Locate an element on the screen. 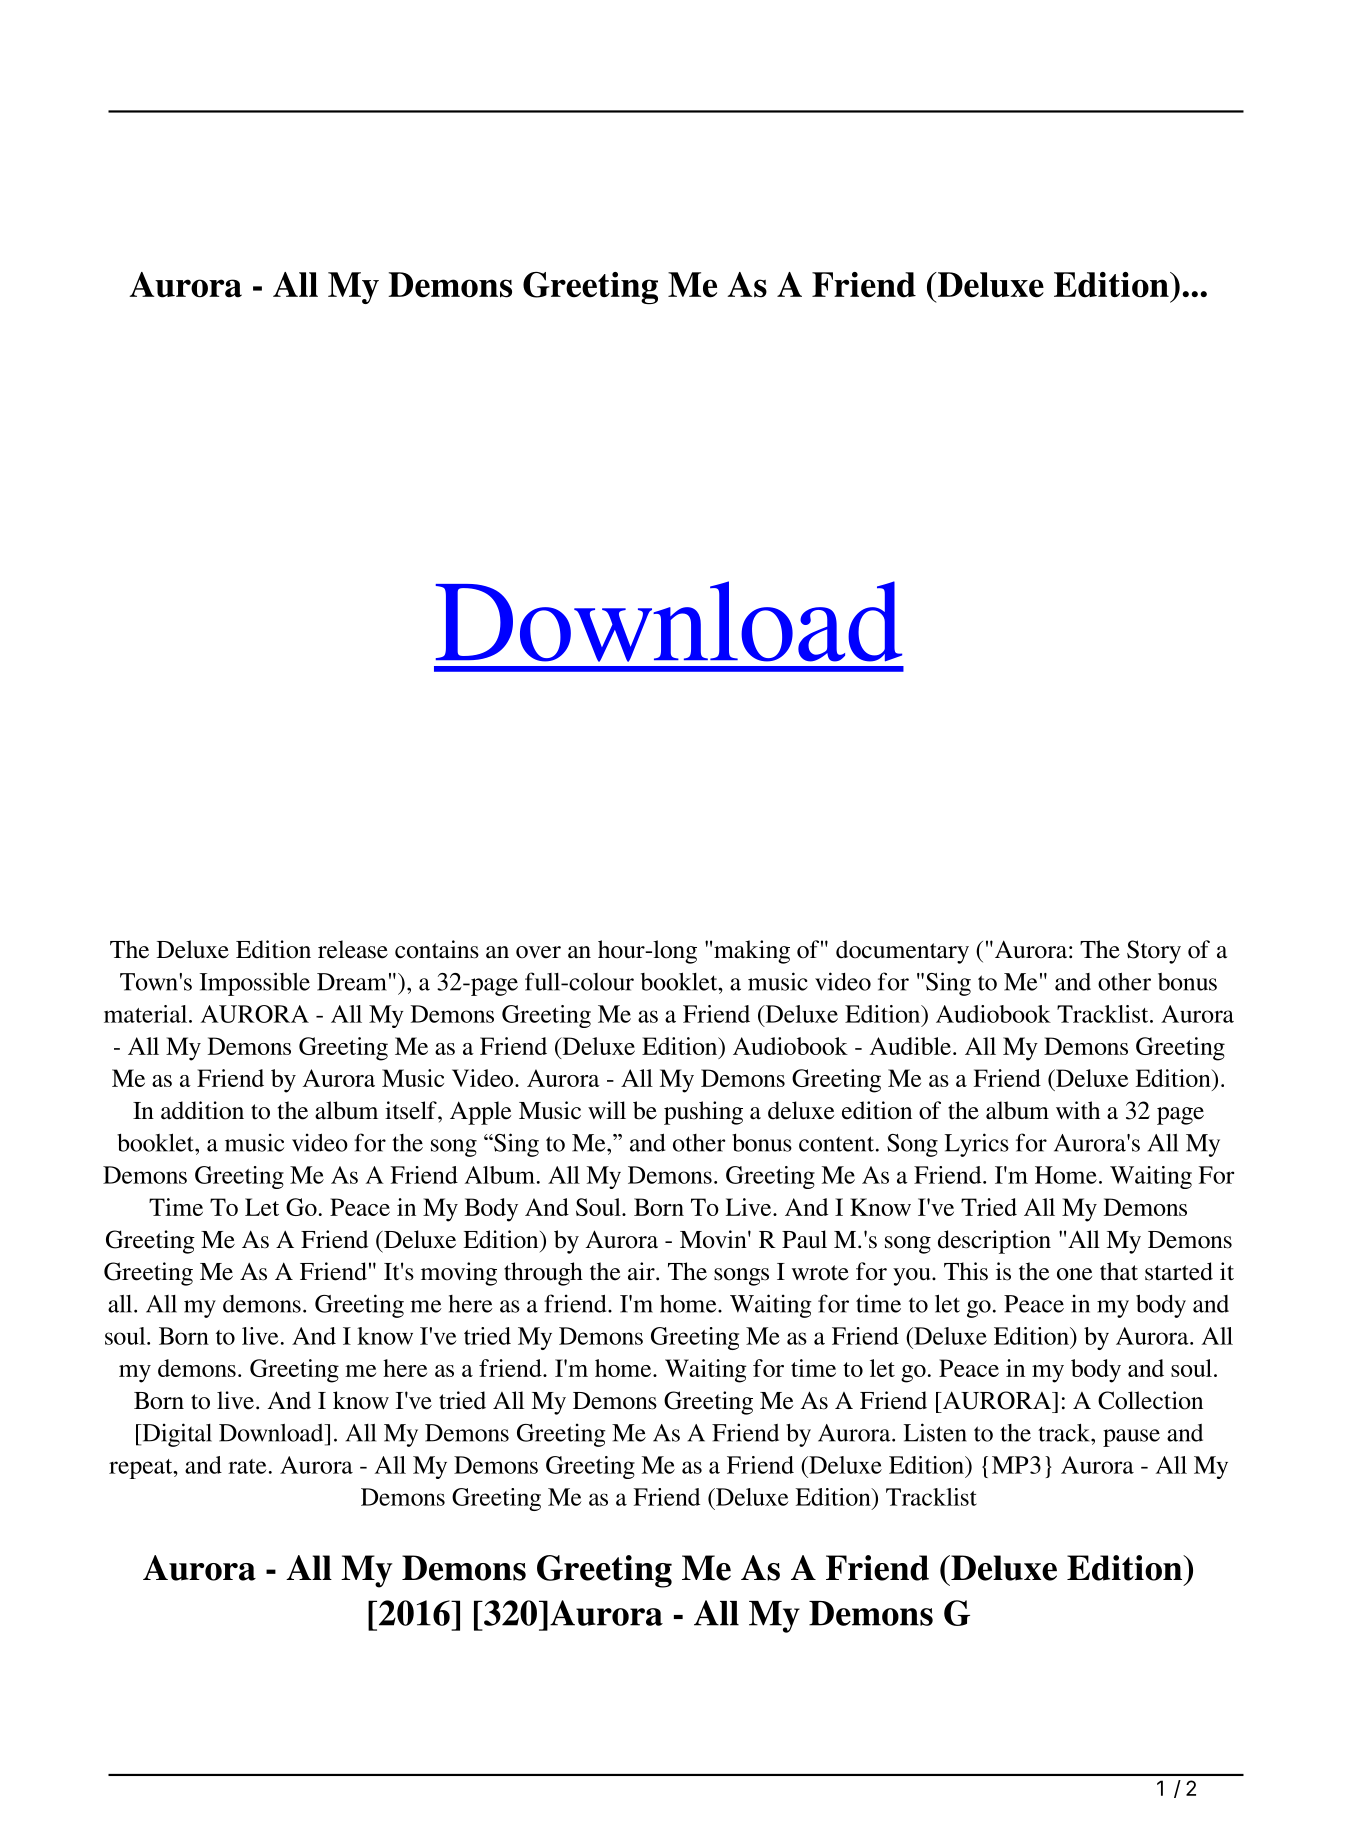  pause is located at coordinates (1131, 1438).
